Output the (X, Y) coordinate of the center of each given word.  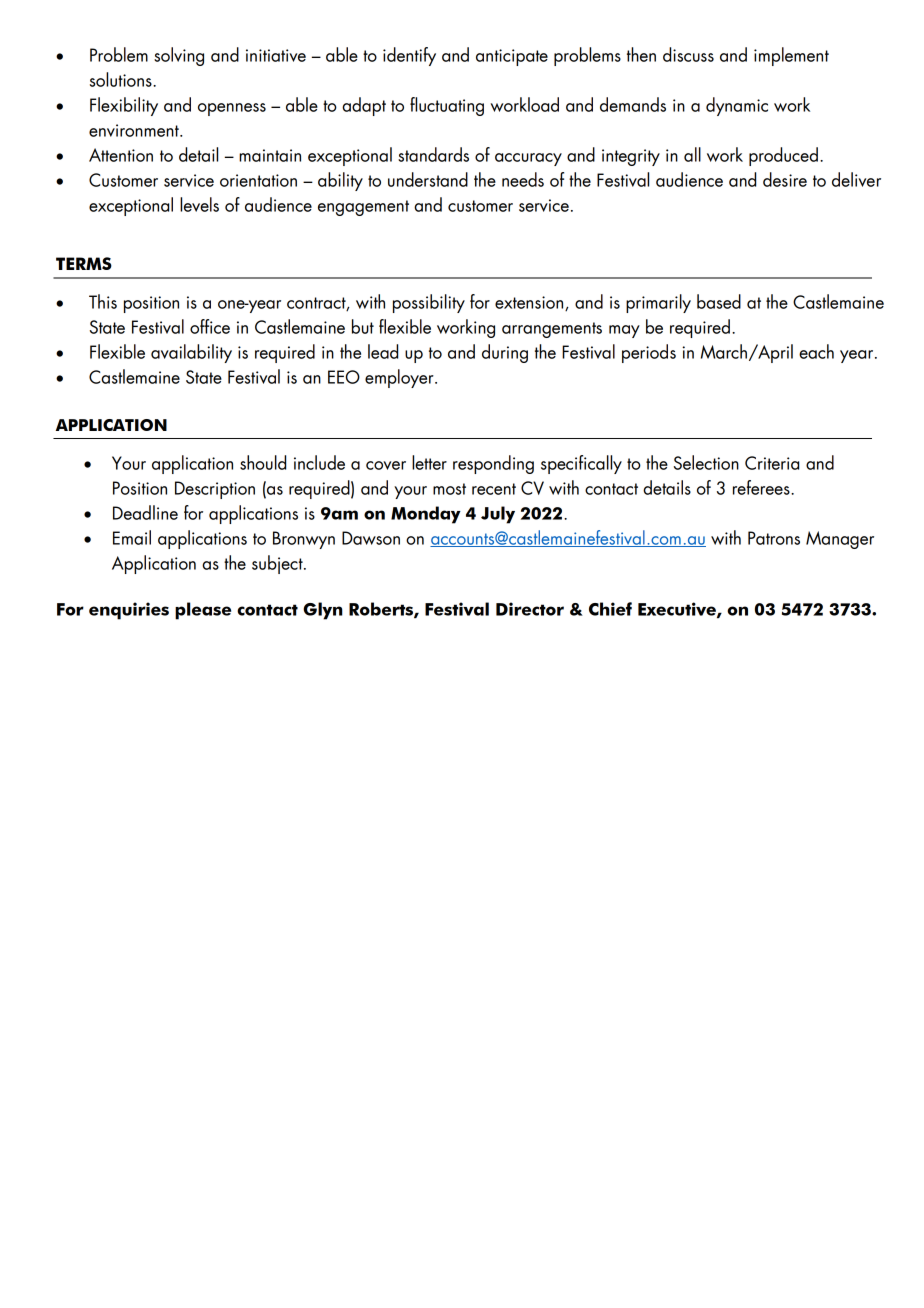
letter (429, 462)
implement (791, 56)
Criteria (772, 463)
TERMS (84, 263)
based (719, 301)
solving (179, 56)
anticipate (512, 57)
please (203, 611)
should (263, 462)
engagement (363, 208)
